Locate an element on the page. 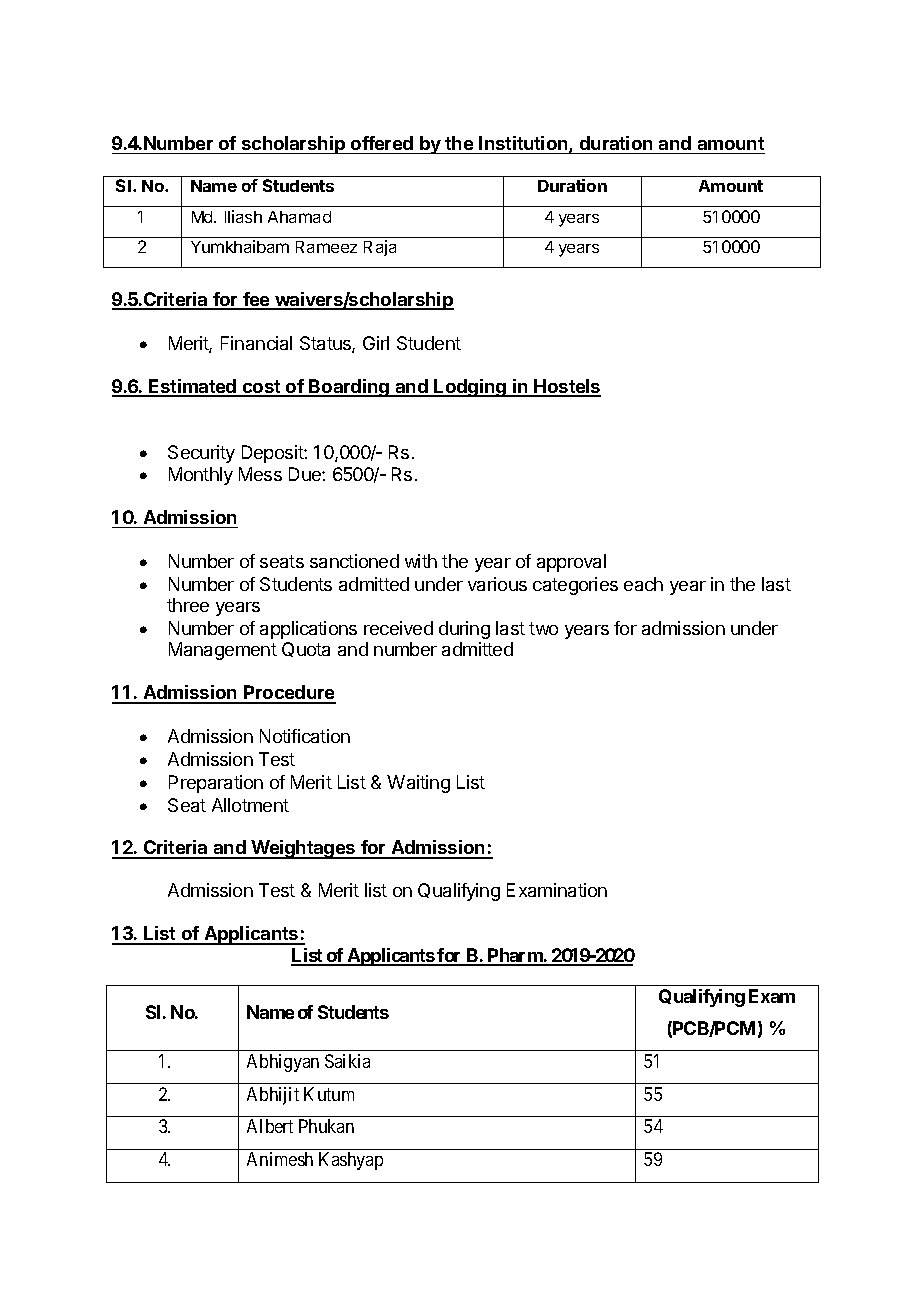 This page has height=1308, width=924. Mess is located at coordinates (260, 474).
